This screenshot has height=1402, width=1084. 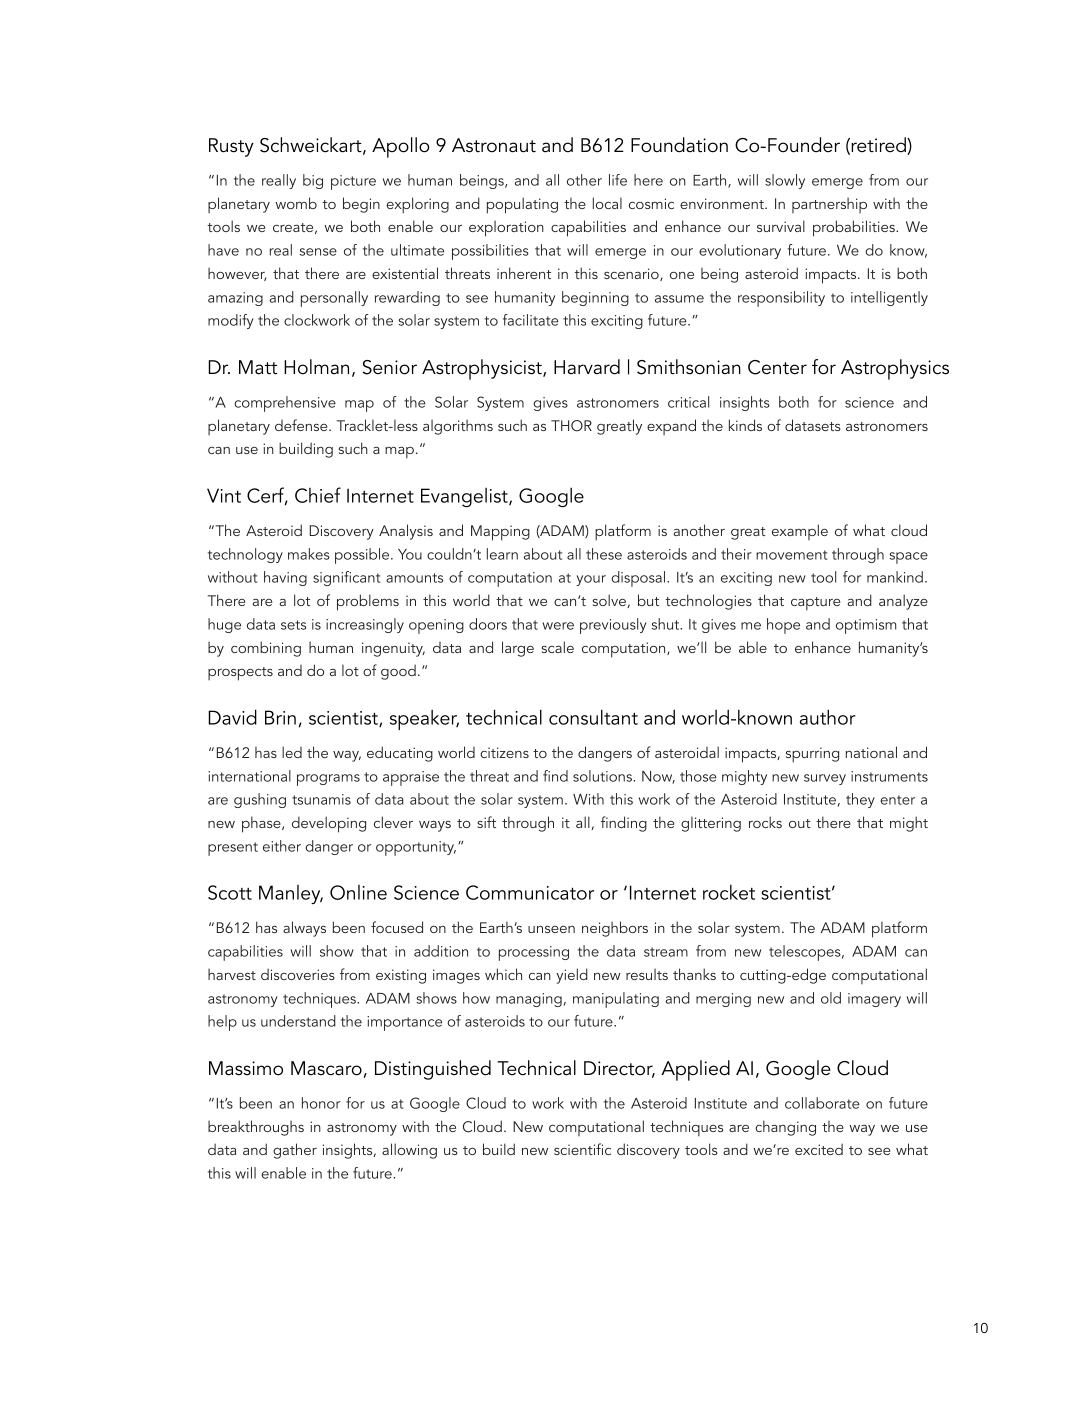 I want to click on scientific, so click(x=582, y=1149).
